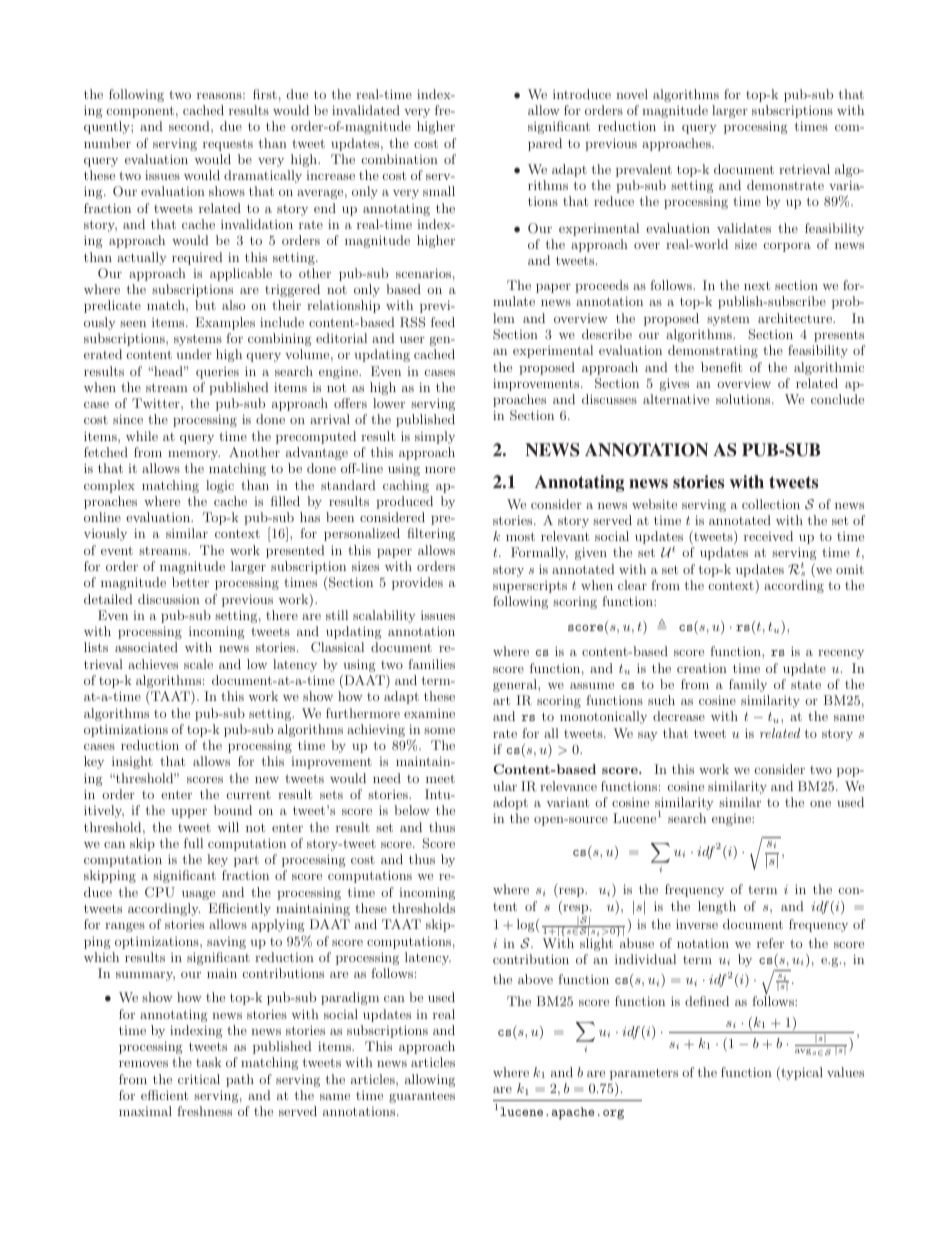  Describe the element at coordinates (199, 1079) in the screenshot. I see `critical` at that location.
